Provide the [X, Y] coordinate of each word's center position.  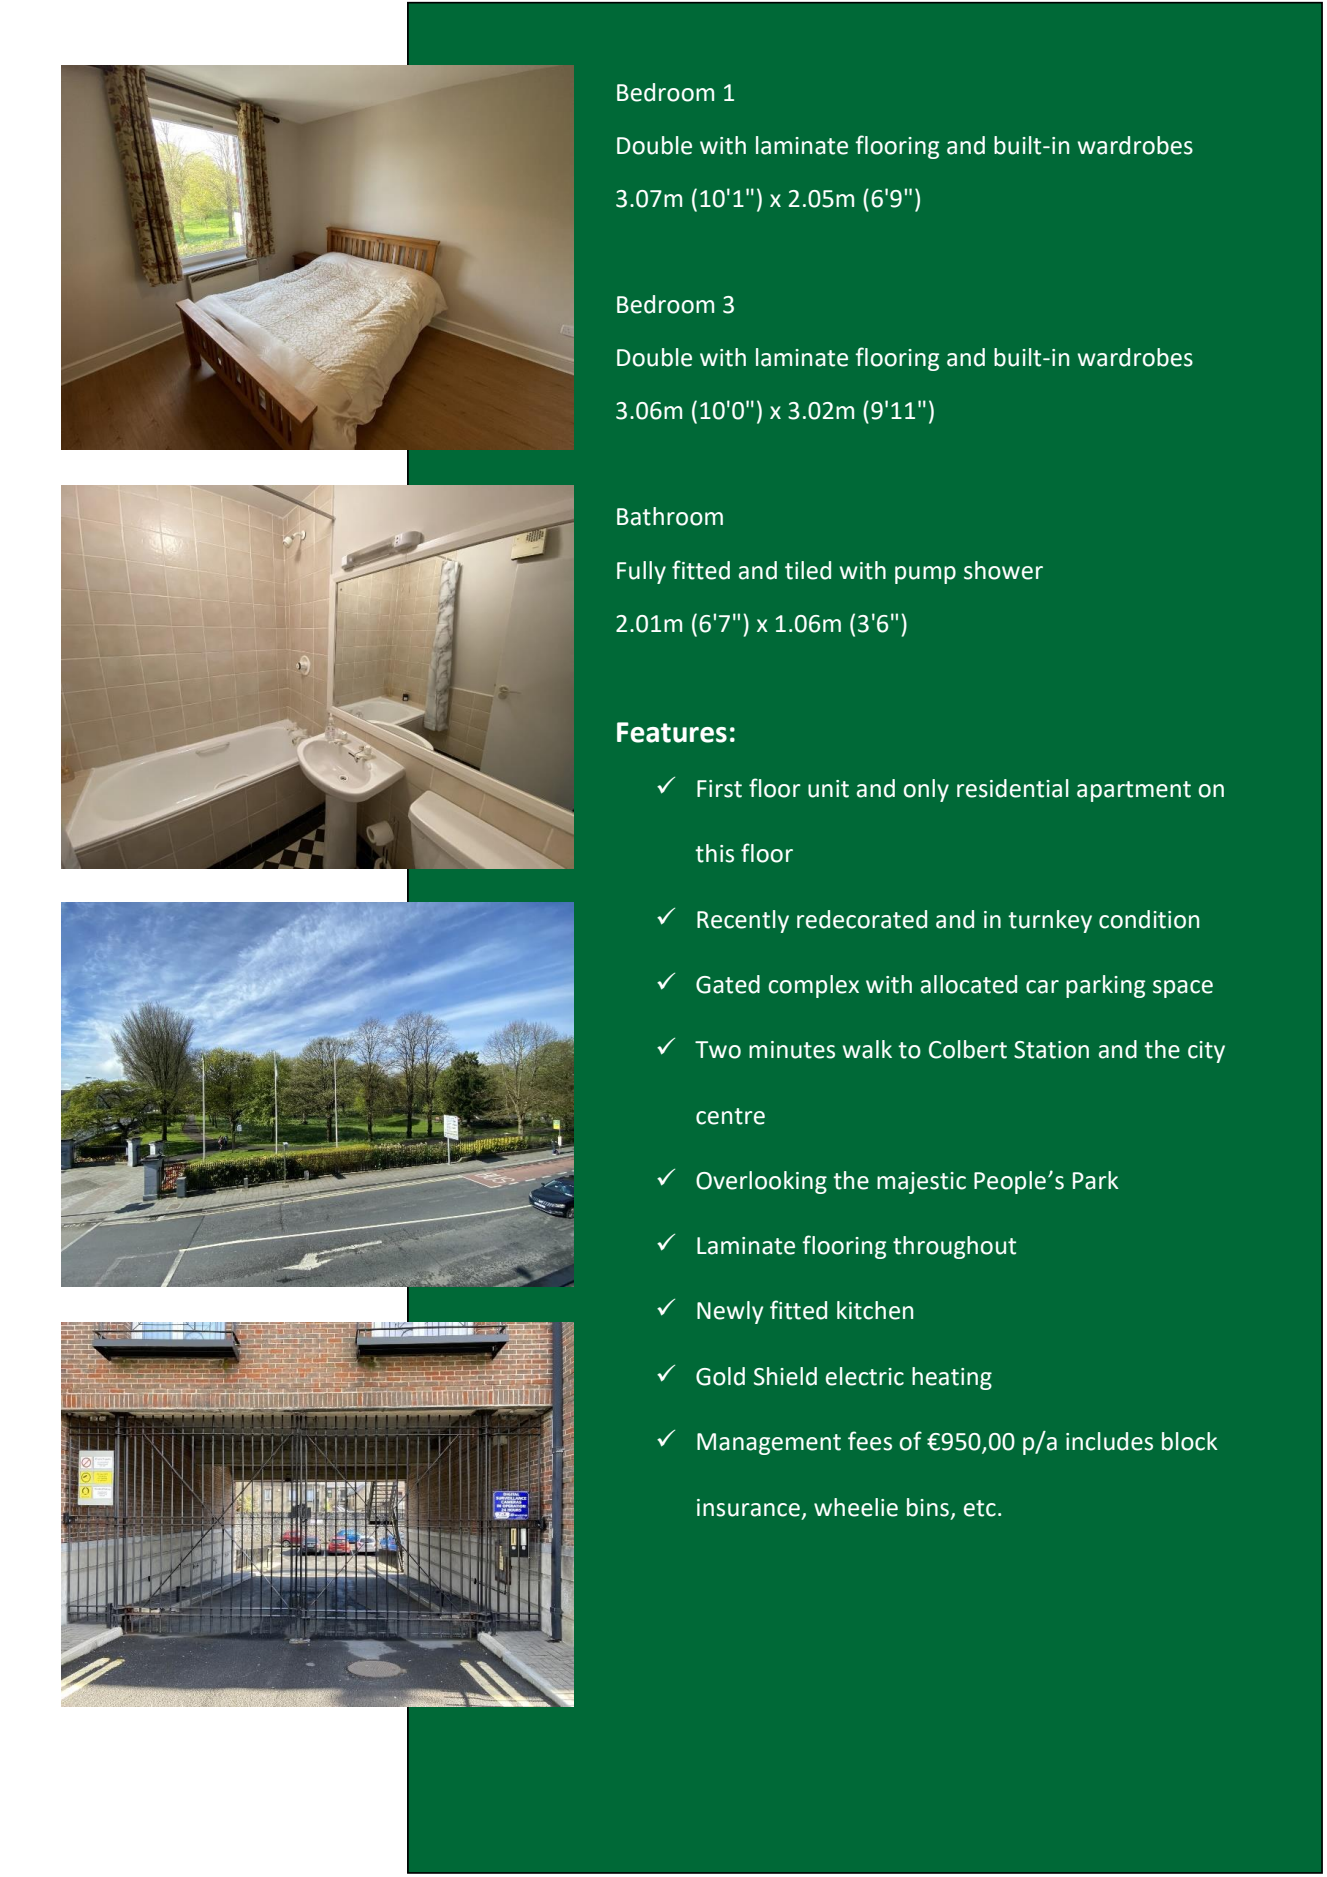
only [926, 790]
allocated [969, 984]
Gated [728, 984]
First [719, 789]
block [1190, 1441]
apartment [1134, 791]
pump [925, 575]
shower [1003, 570]
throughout [954, 1247]
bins [928, 1507]
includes [1109, 1441]
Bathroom [670, 516]
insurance [748, 1508]
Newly [730, 1312]
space [1183, 989]
